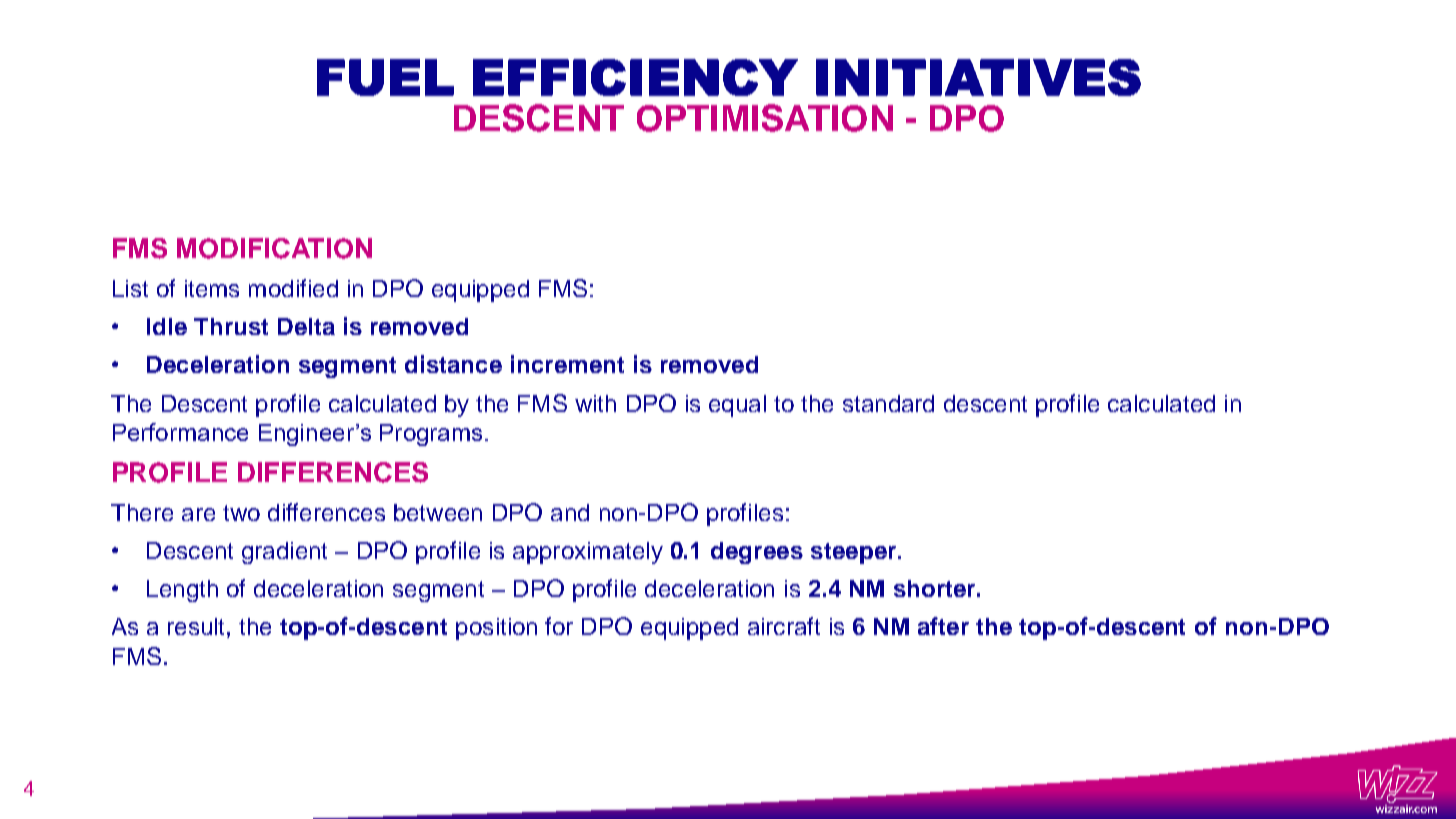 The height and width of the screenshot is (819, 1456). I want to click on position, so click(496, 629).
